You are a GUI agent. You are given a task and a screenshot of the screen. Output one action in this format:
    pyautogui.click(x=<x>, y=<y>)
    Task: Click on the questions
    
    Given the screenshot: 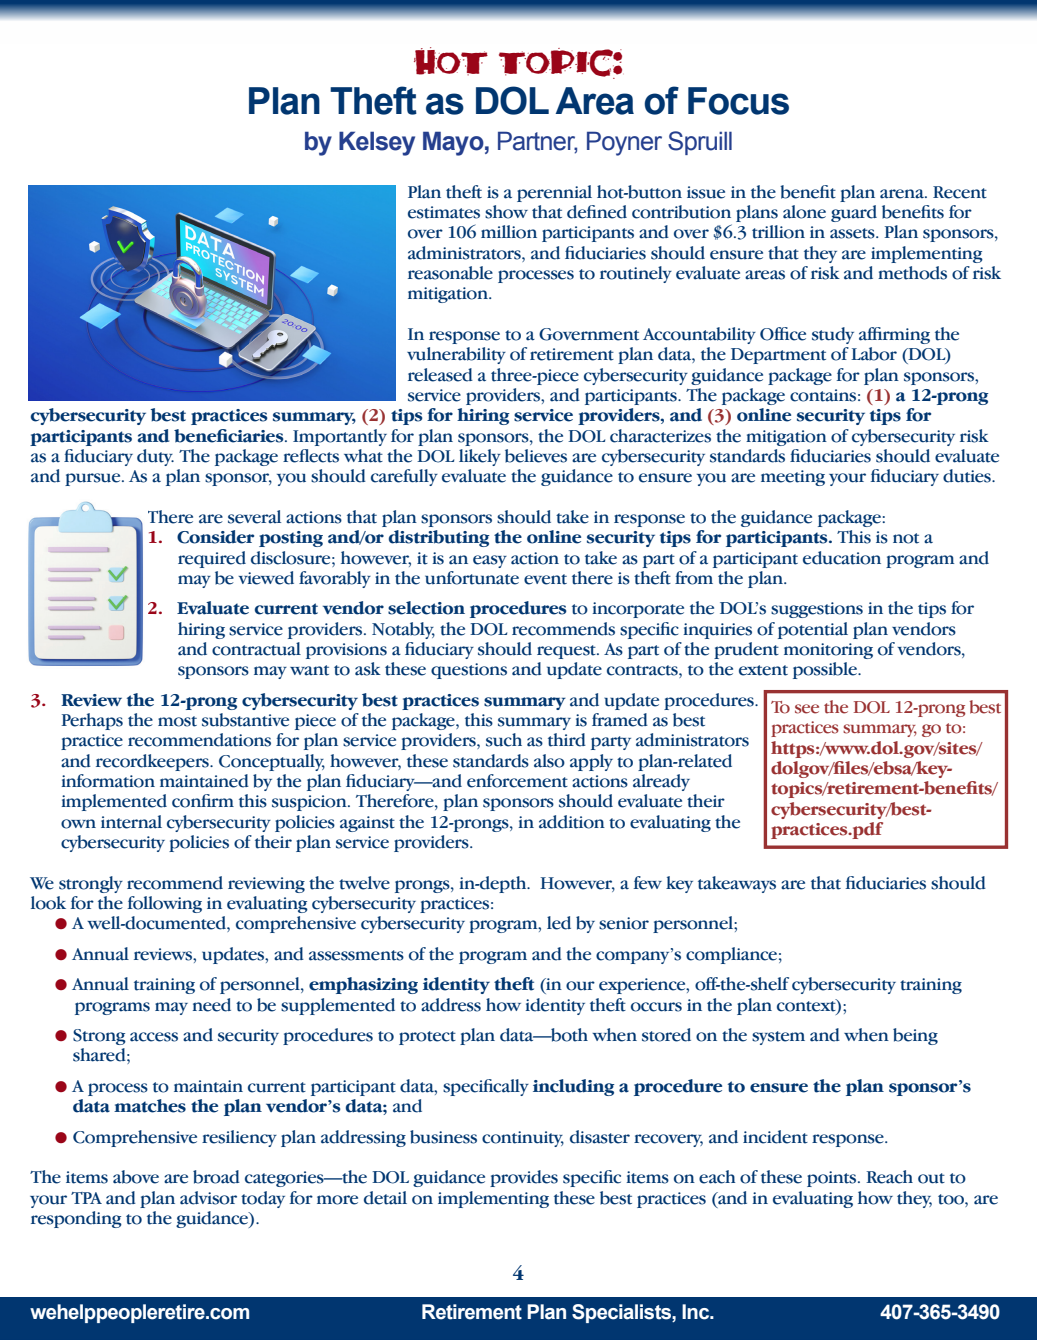 What is the action you would take?
    pyautogui.click(x=469, y=671)
